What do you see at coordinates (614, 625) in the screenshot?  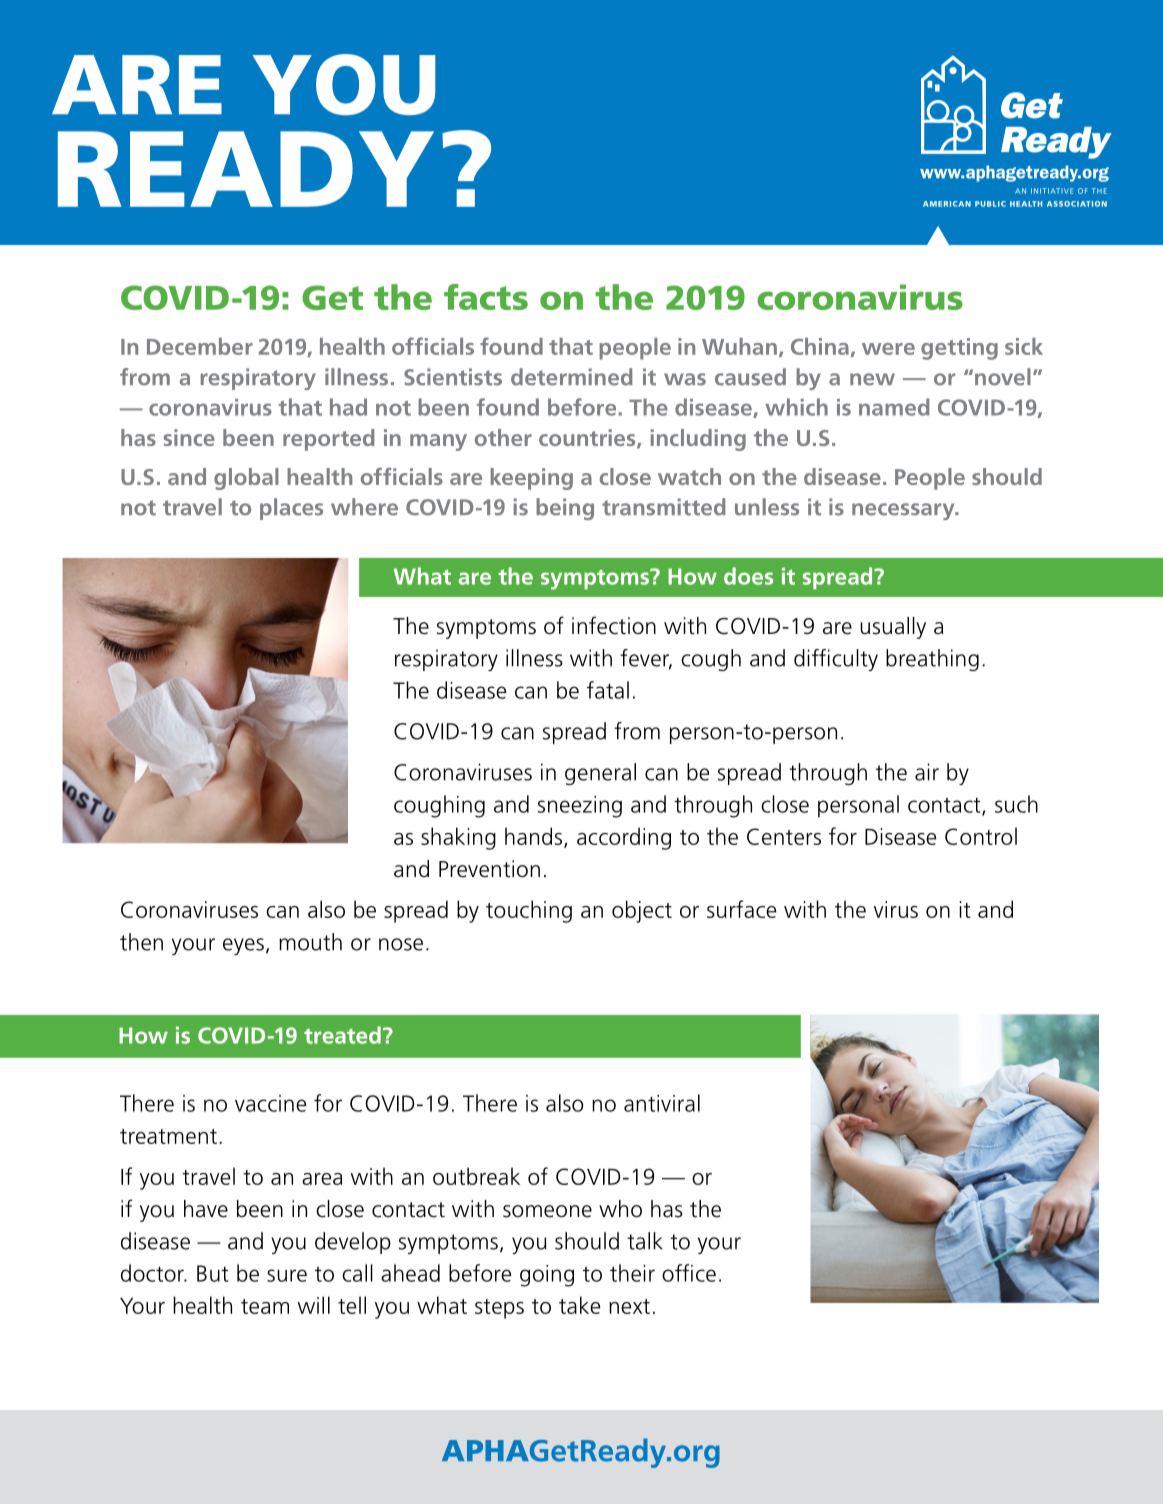 I see `infection` at bounding box center [614, 625].
